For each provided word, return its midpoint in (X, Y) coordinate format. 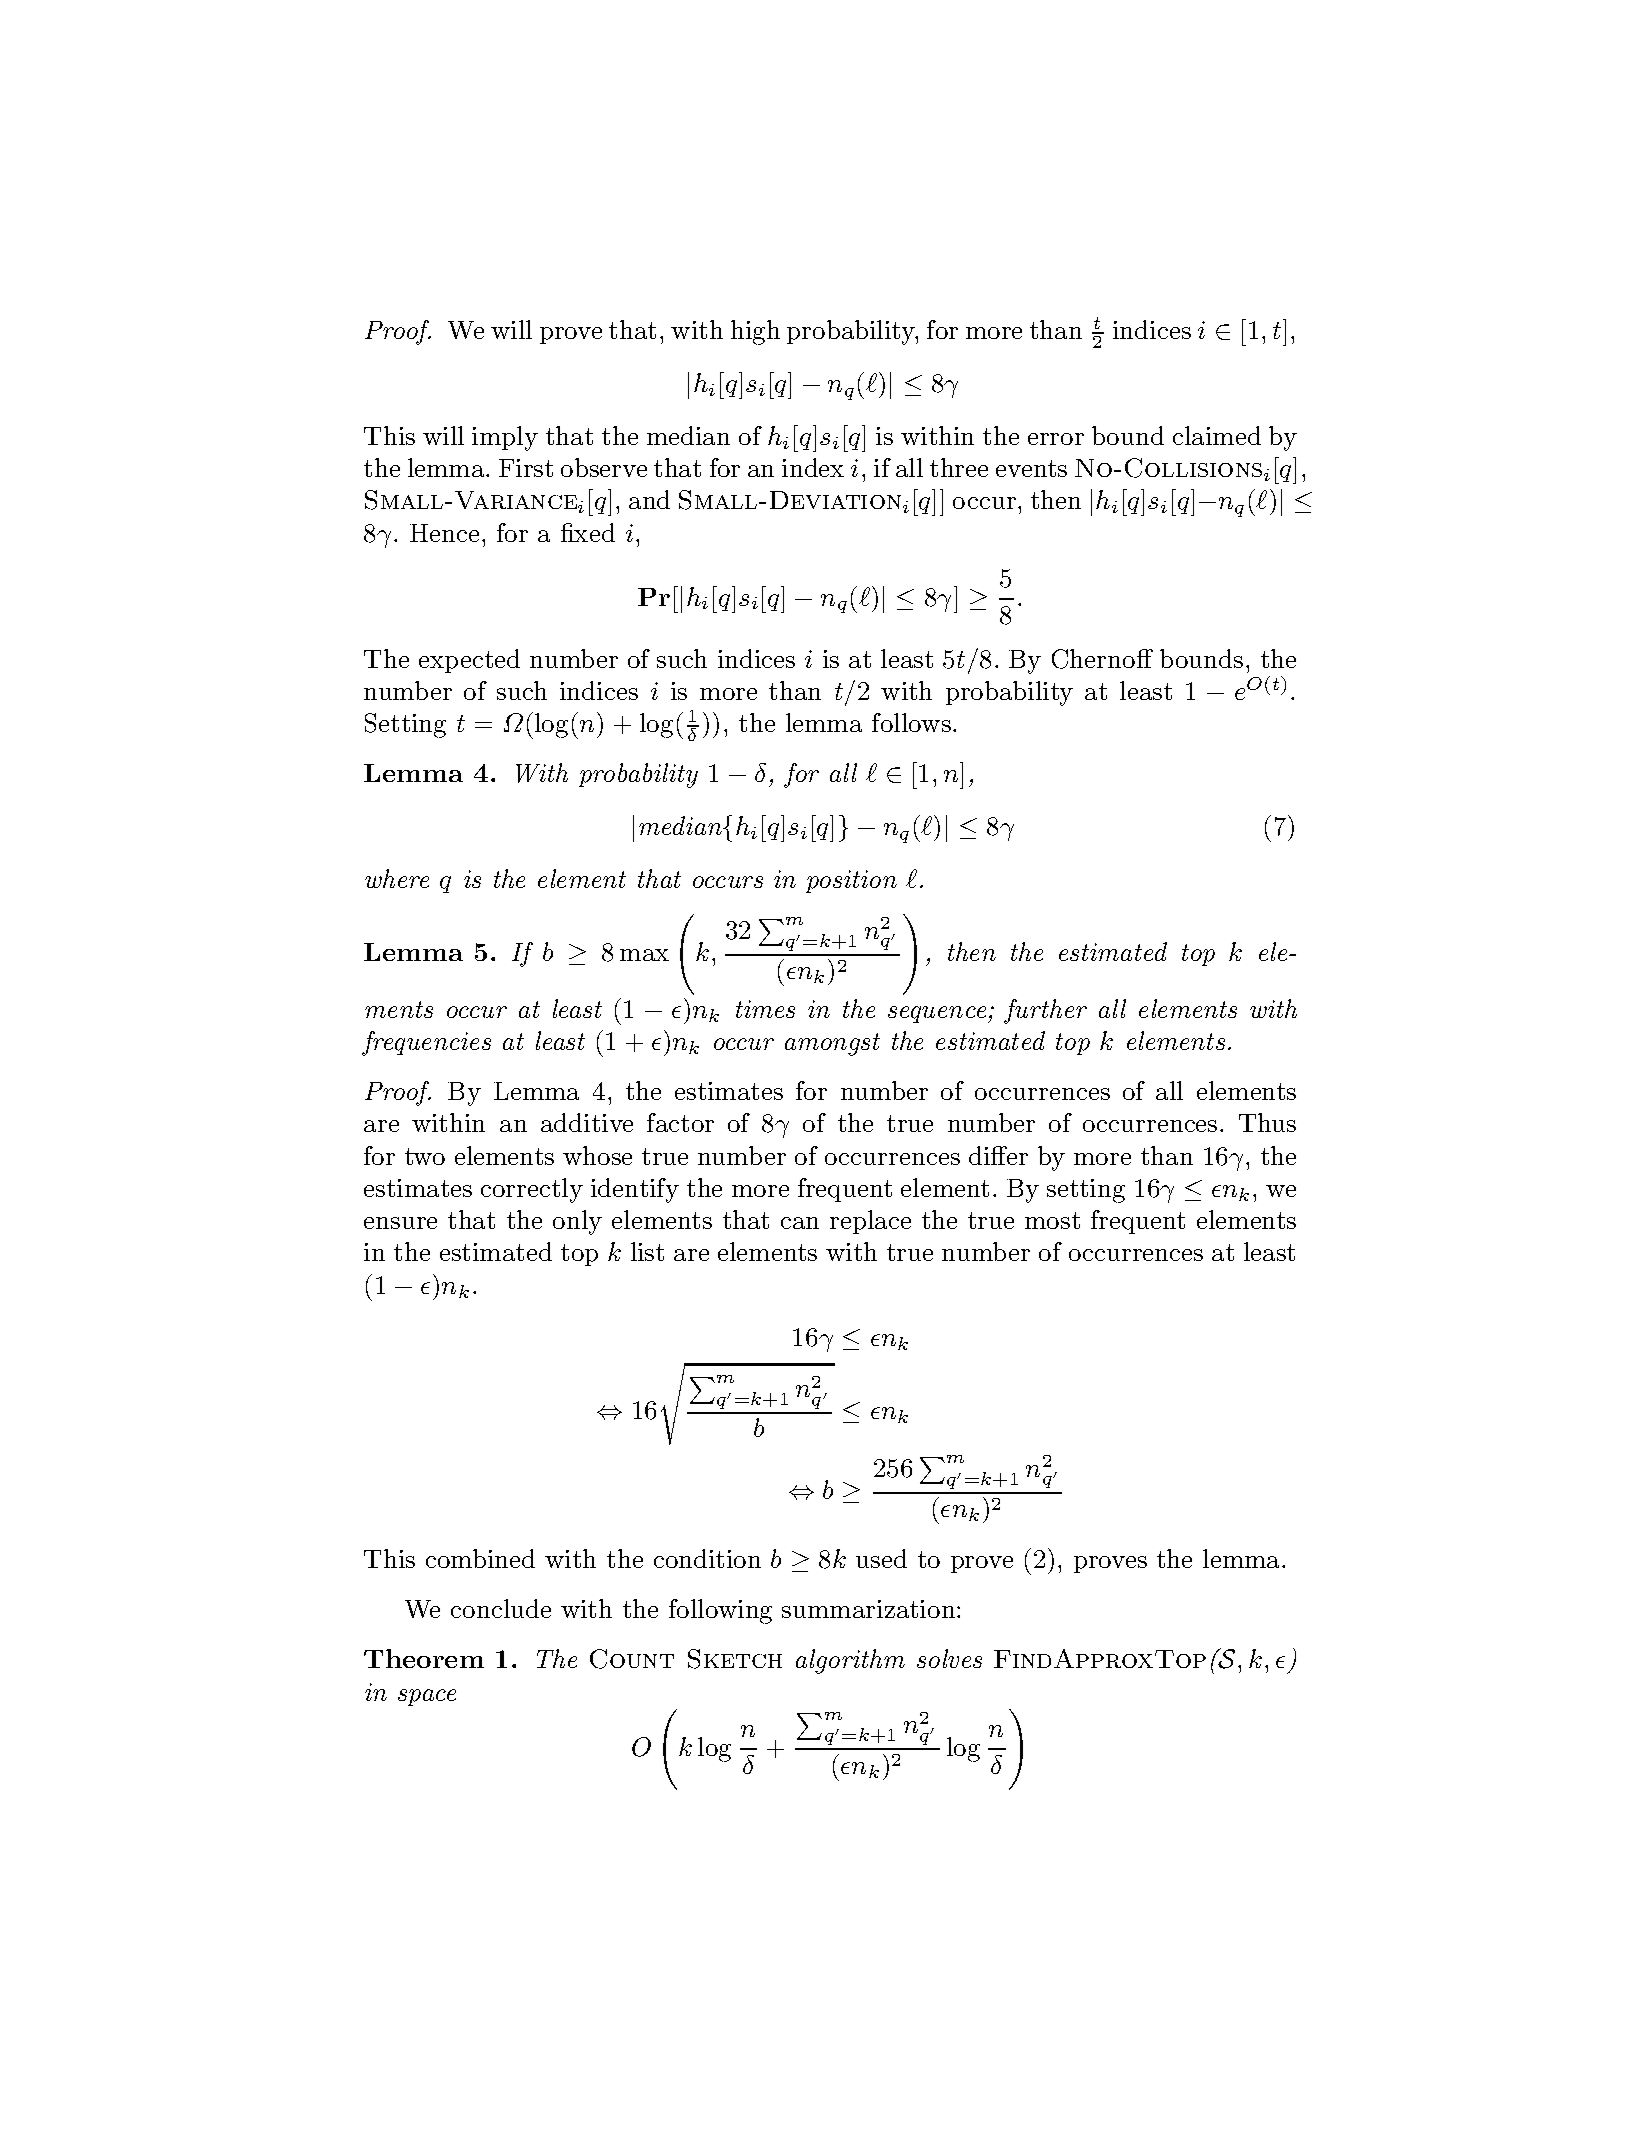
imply (505, 438)
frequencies (426, 1043)
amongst (832, 1044)
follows (911, 722)
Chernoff (1102, 659)
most (1052, 1220)
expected (469, 661)
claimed (1217, 435)
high (755, 332)
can (800, 1223)
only (577, 1222)
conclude (501, 1608)
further (1045, 1011)
